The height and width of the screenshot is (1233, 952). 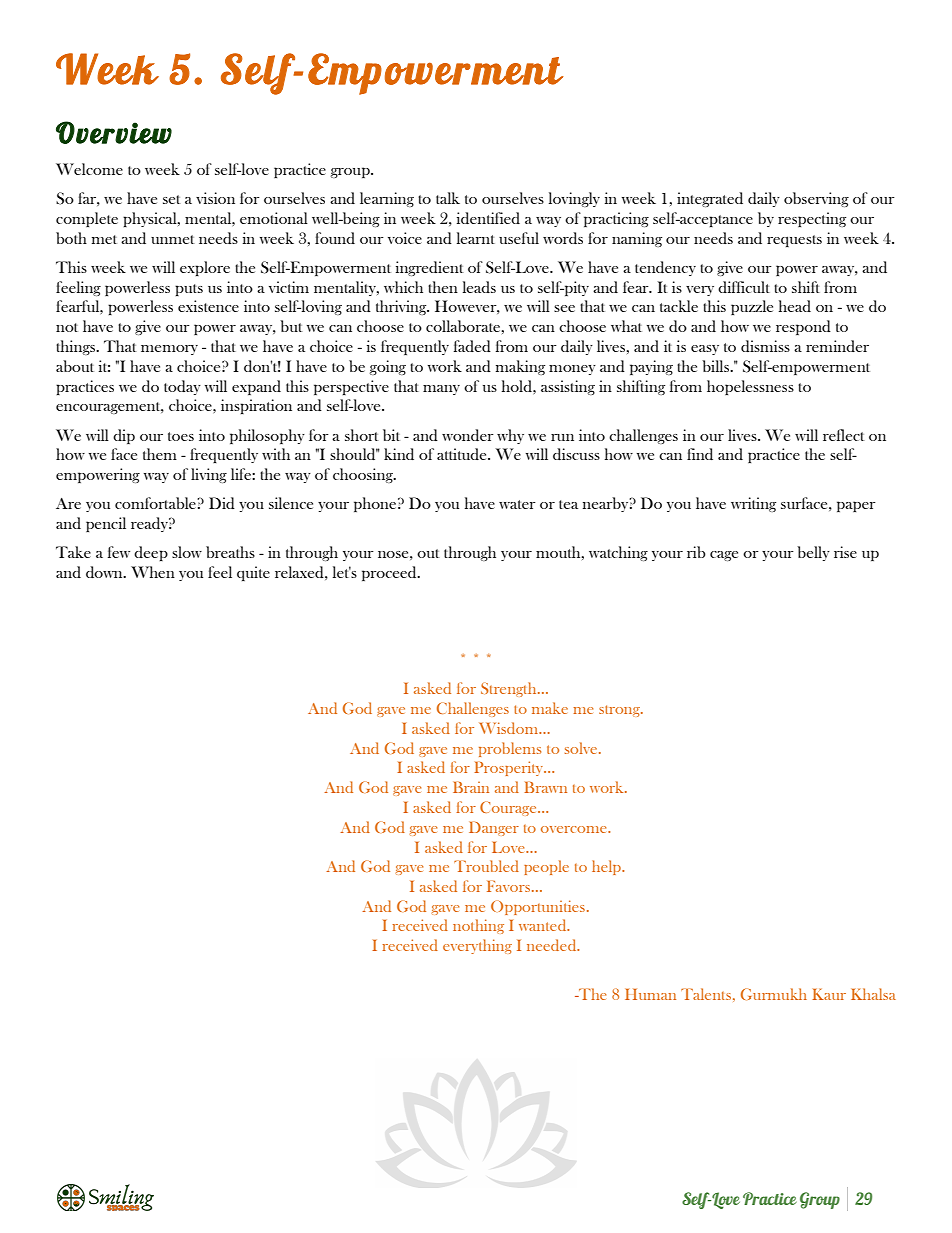 What do you see at coordinates (844, 435) in the screenshot?
I see `reflect` at bounding box center [844, 435].
